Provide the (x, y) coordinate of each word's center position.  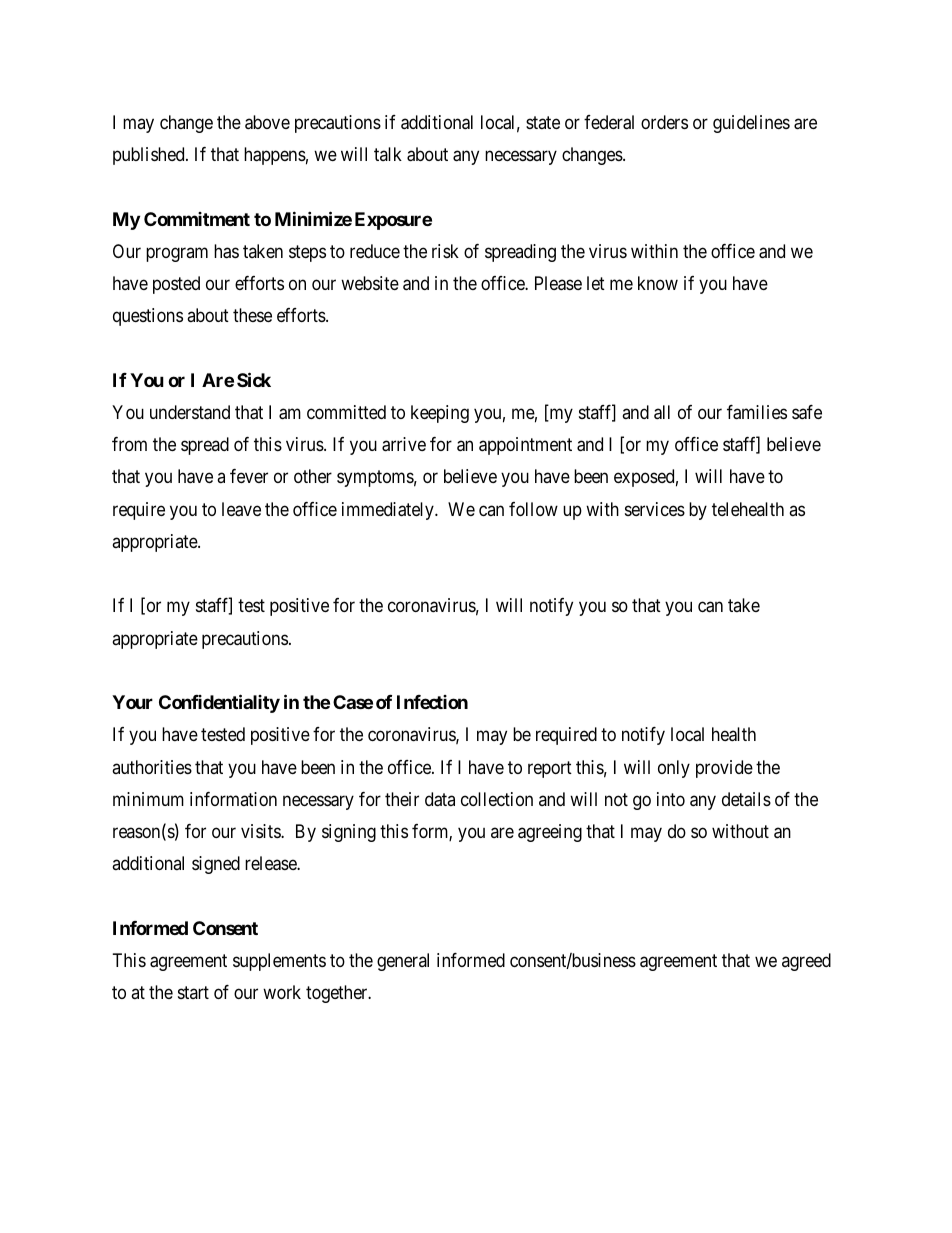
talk (388, 154)
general (403, 962)
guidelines (751, 124)
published (150, 156)
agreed (806, 962)
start (193, 992)
